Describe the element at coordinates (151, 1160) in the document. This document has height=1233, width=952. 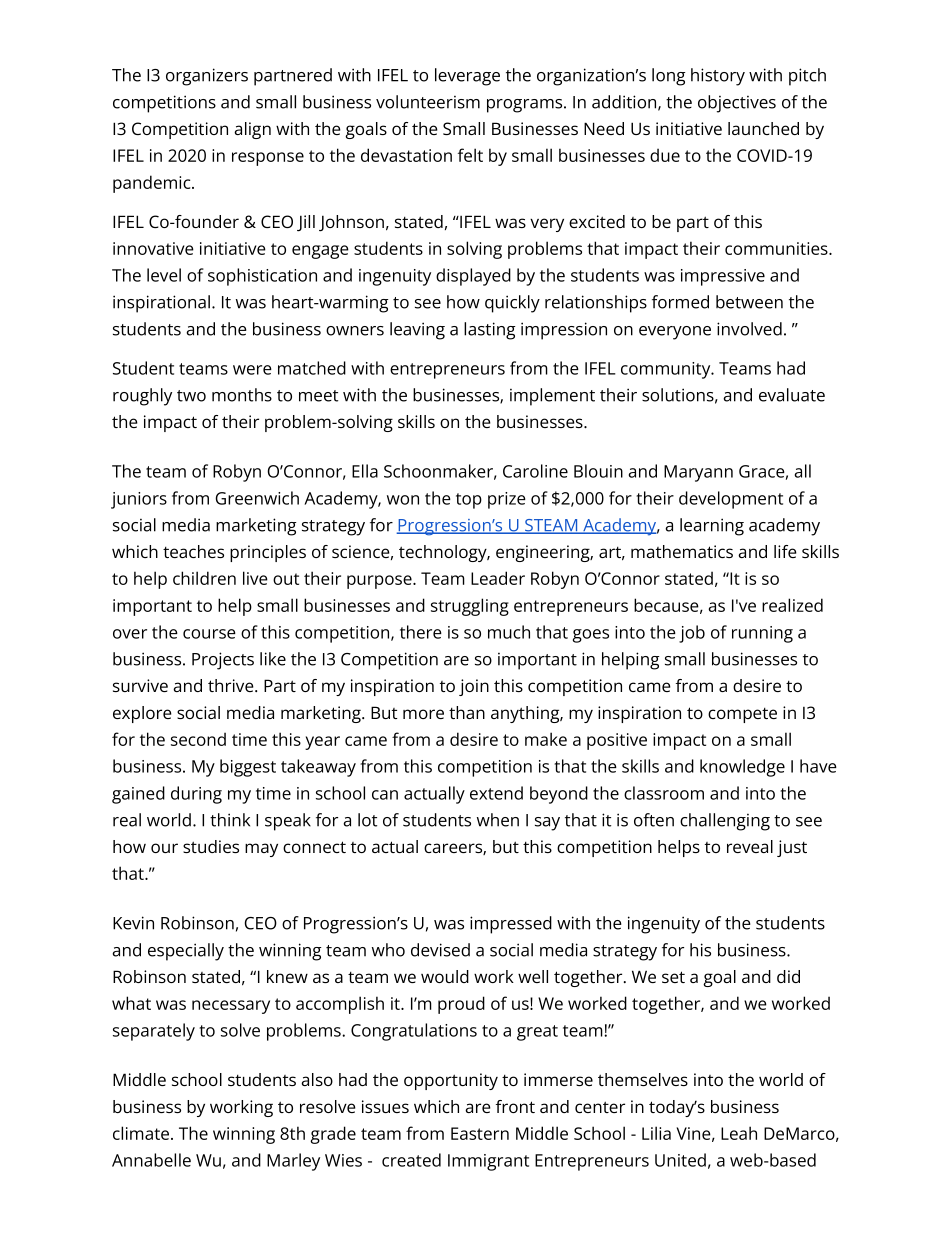
I see `Annabelle` at that location.
